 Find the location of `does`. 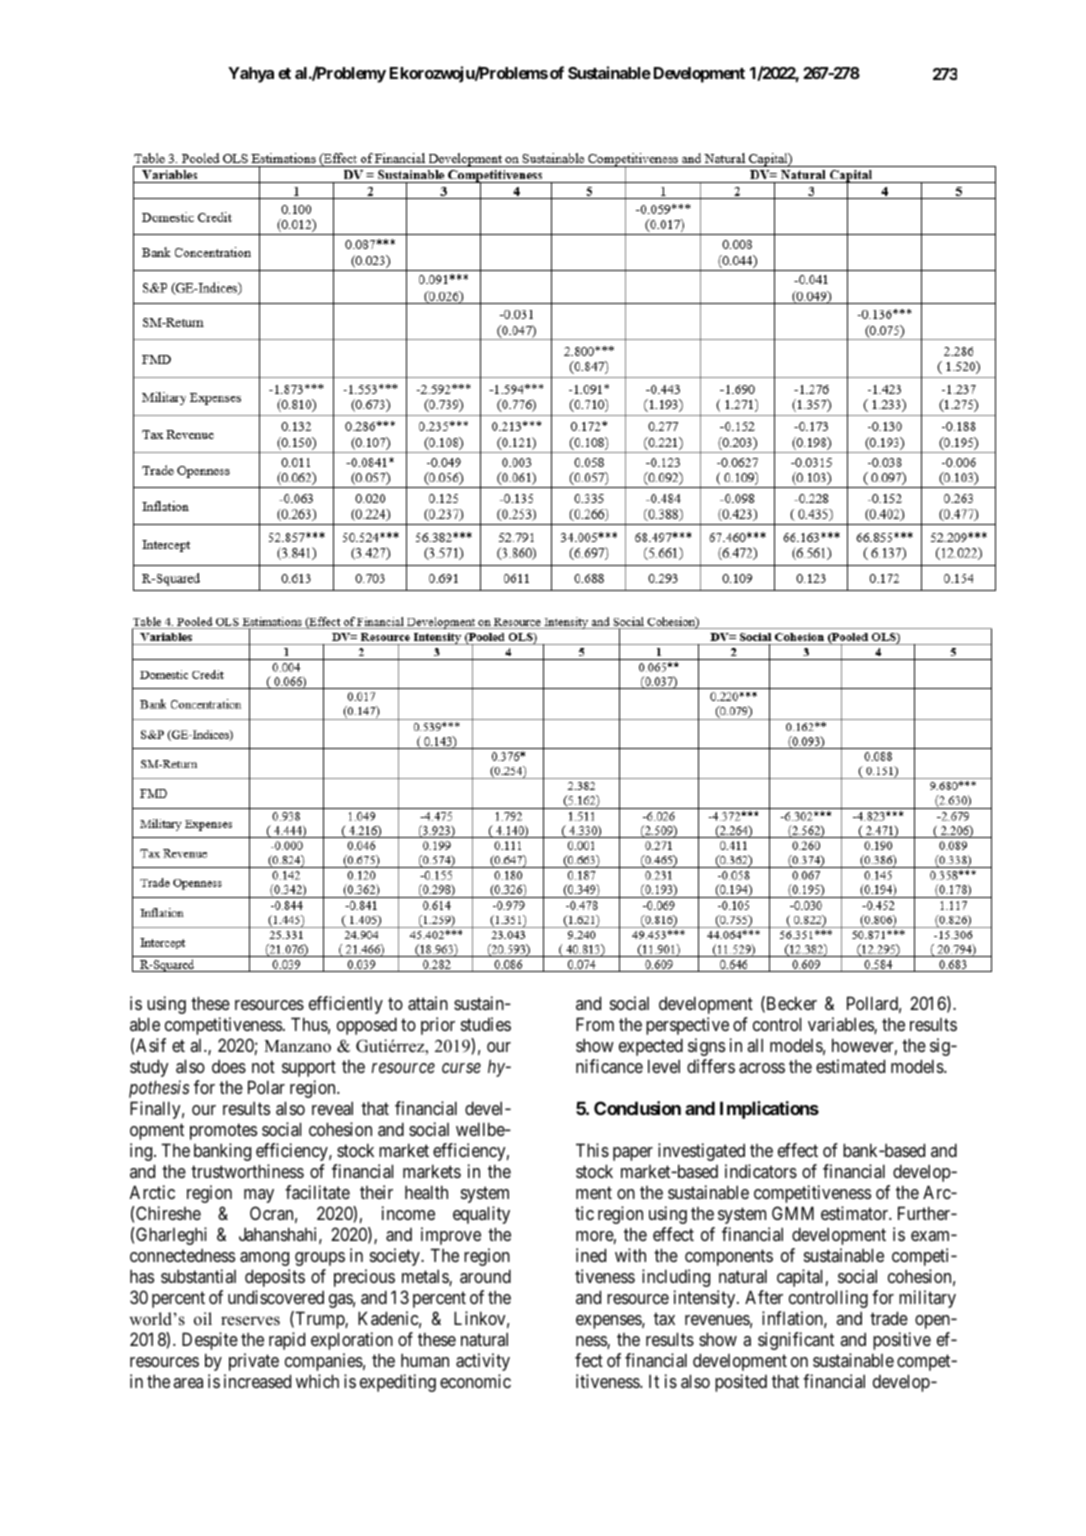

does is located at coordinates (229, 1066).
